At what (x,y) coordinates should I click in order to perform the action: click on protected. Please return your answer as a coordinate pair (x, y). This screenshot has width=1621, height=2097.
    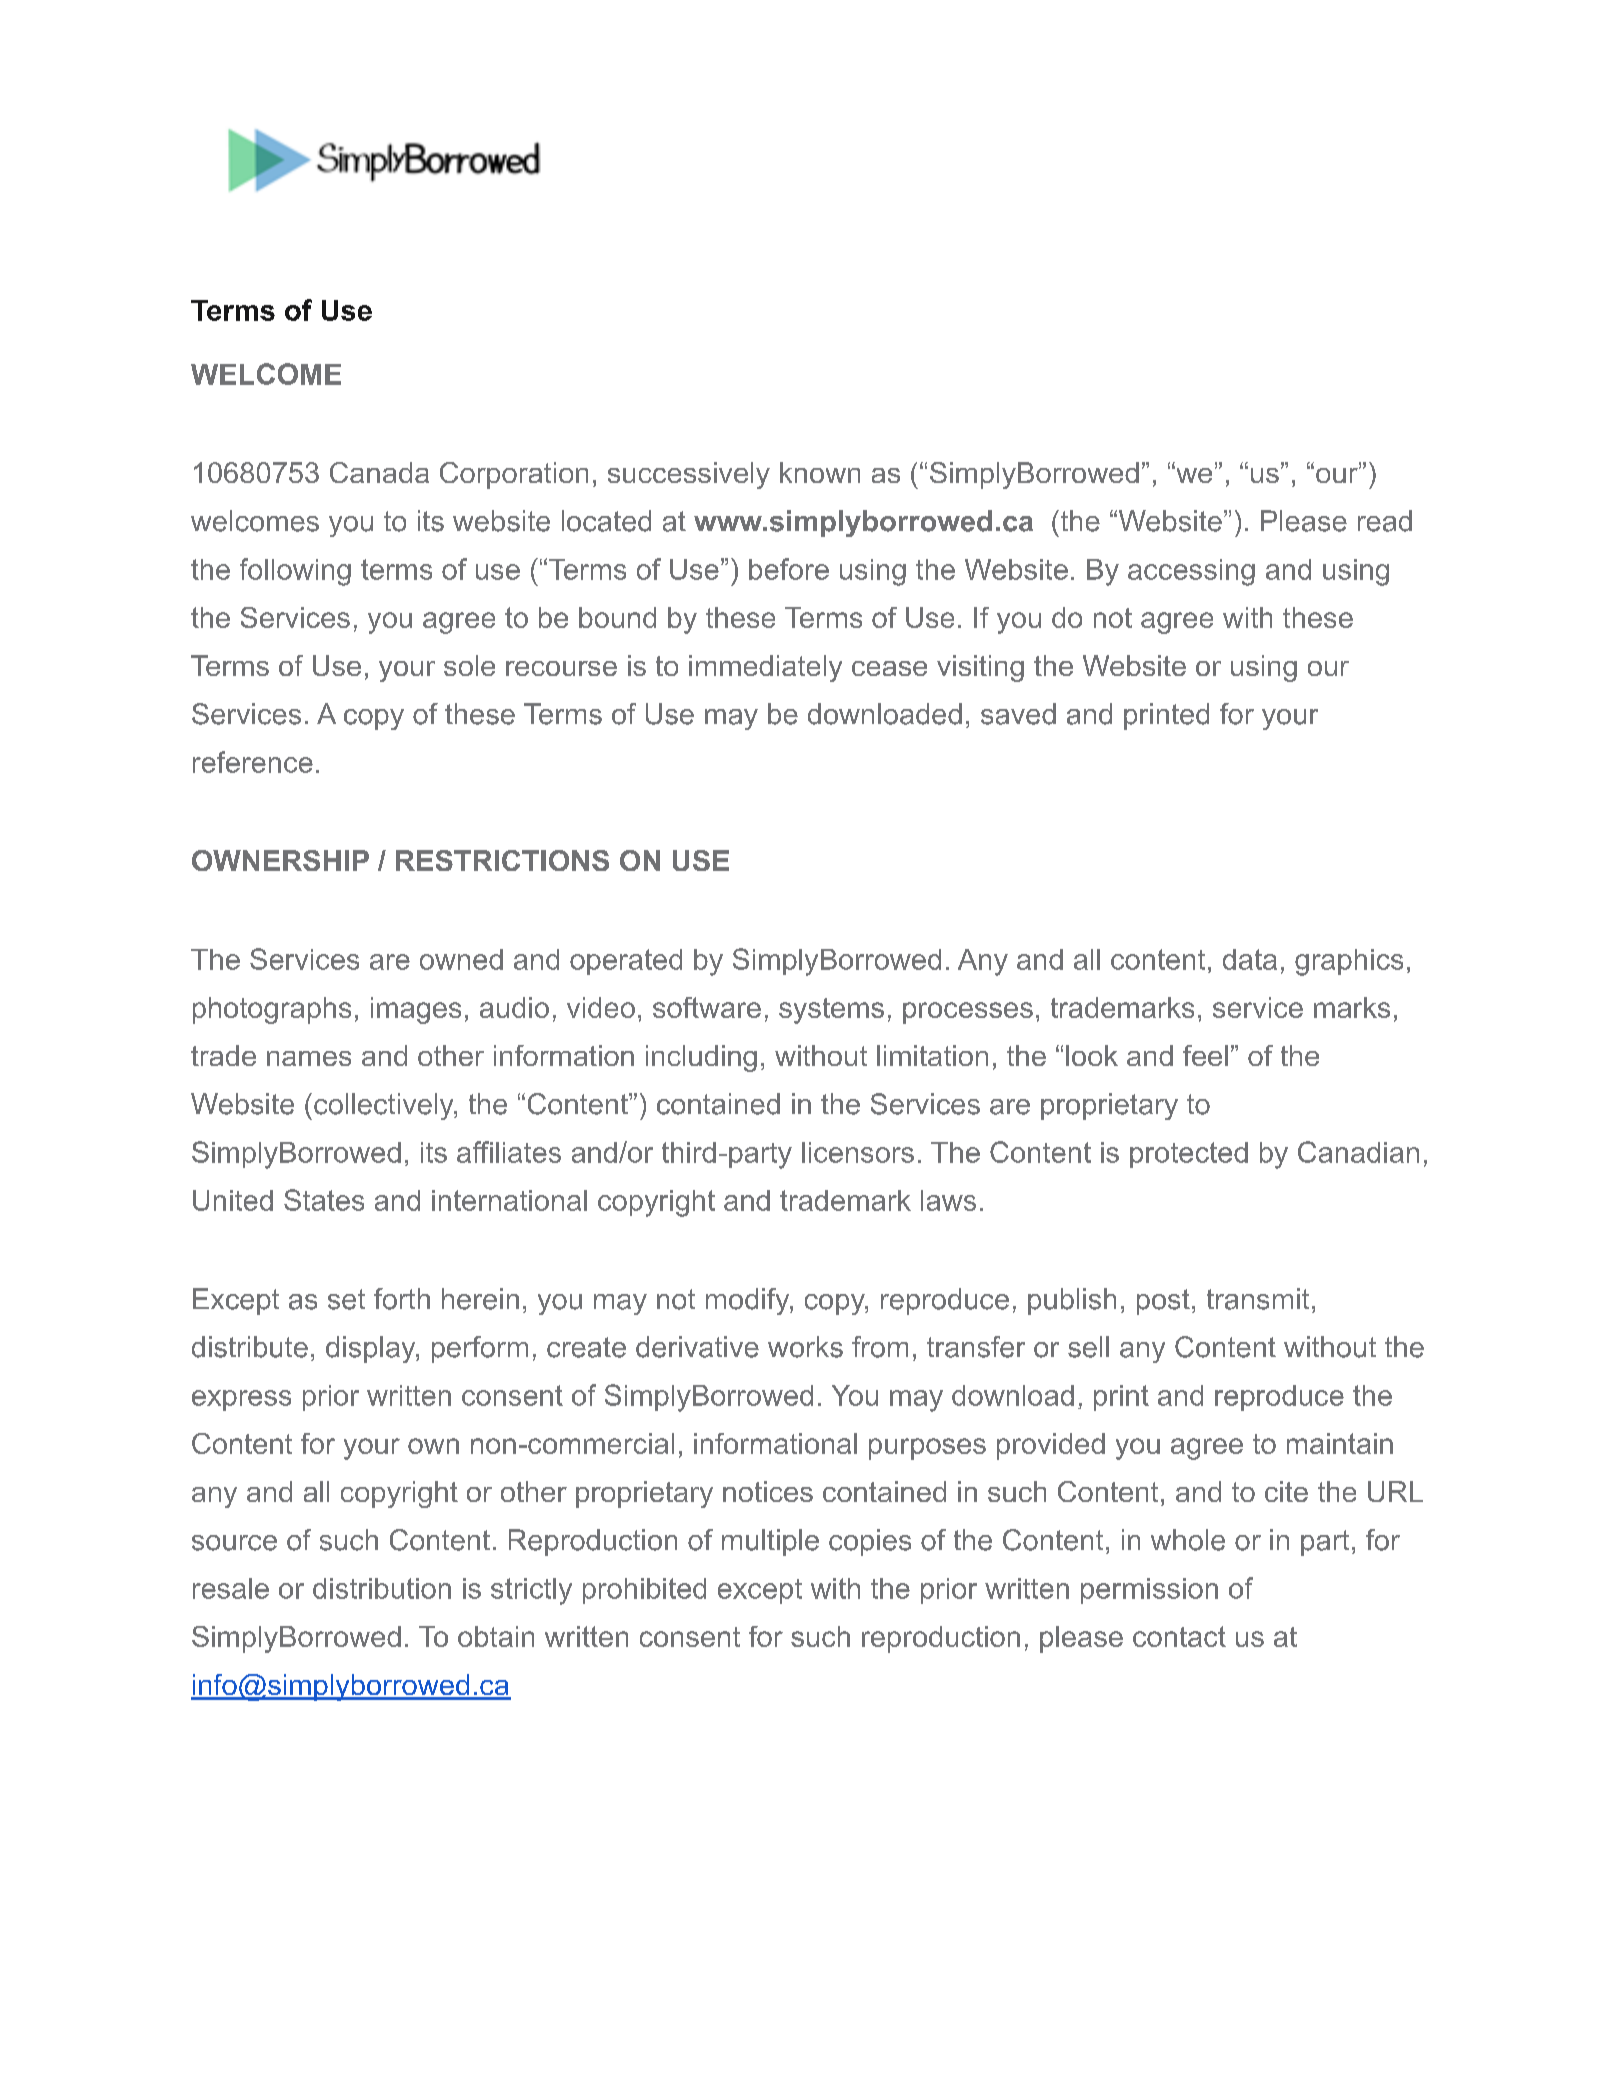
    Looking at the image, I should click on (1189, 1155).
